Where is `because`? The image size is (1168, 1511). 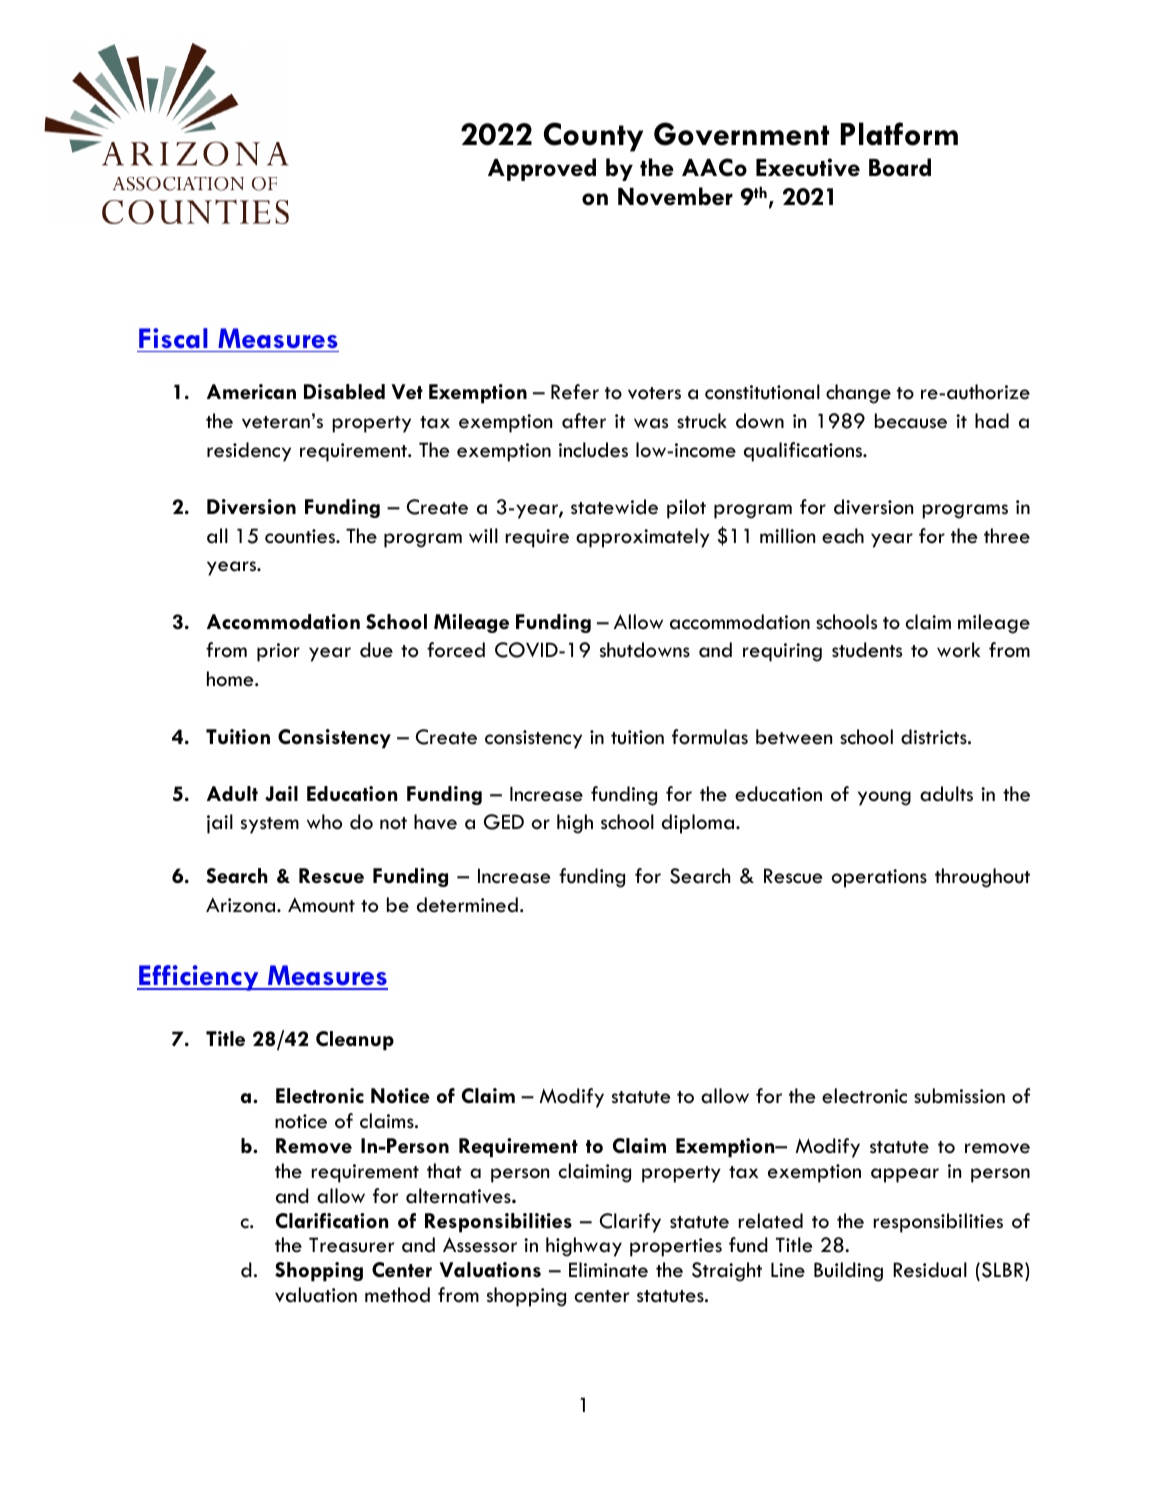 because is located at coordinates (911, 421).
